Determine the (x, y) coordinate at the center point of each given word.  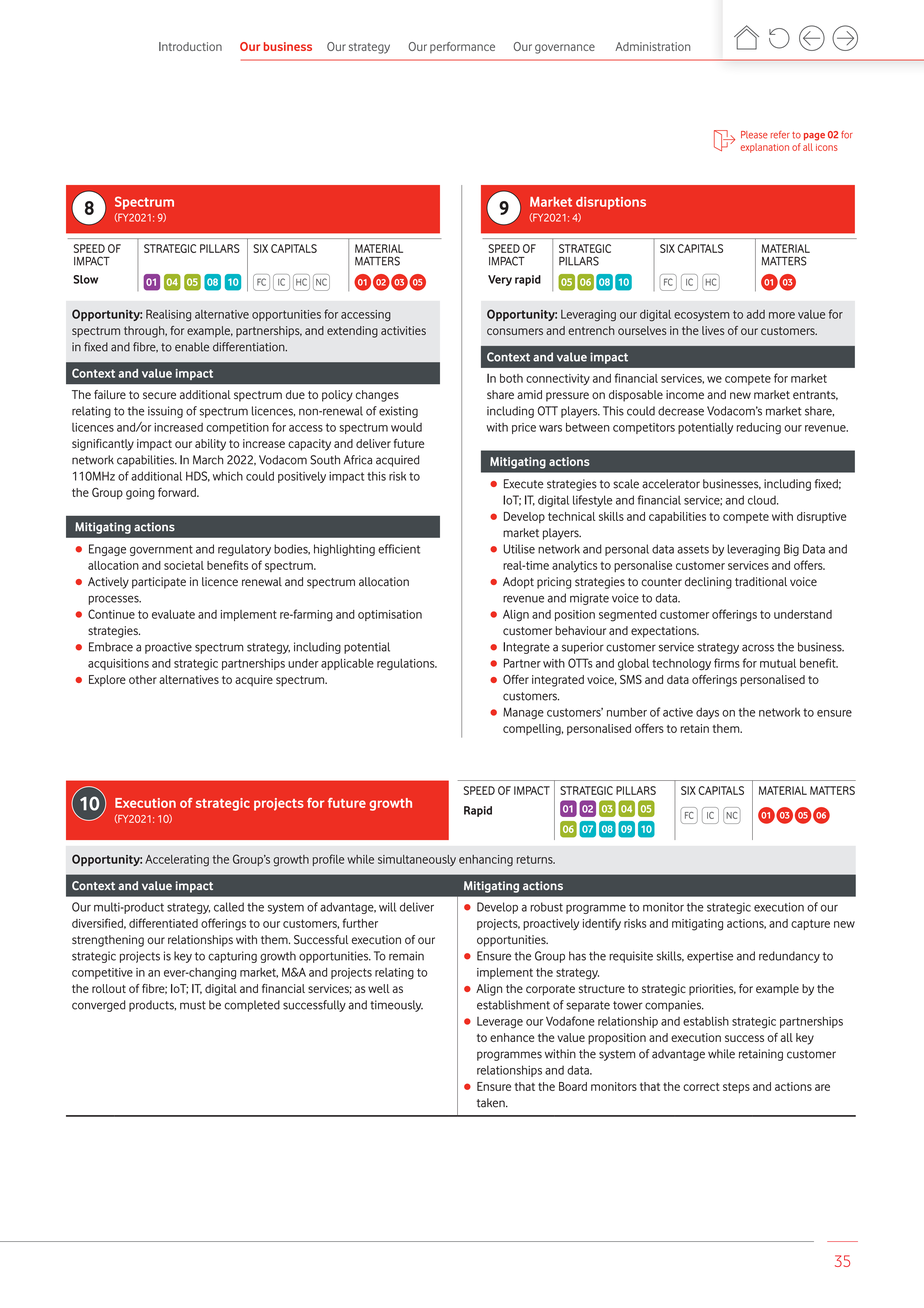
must (193, 1005)
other (143, 679)
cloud (763, 500)
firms (727, 663)
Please (754, 135)
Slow (85, 279)
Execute (523, 484)
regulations (407, 665)
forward (178, 492)
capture (810, 924)
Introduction (190, 46)
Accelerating (177, 861)
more (782, 315)
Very (500, 280)
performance (462, 47)
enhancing (486, 861)
